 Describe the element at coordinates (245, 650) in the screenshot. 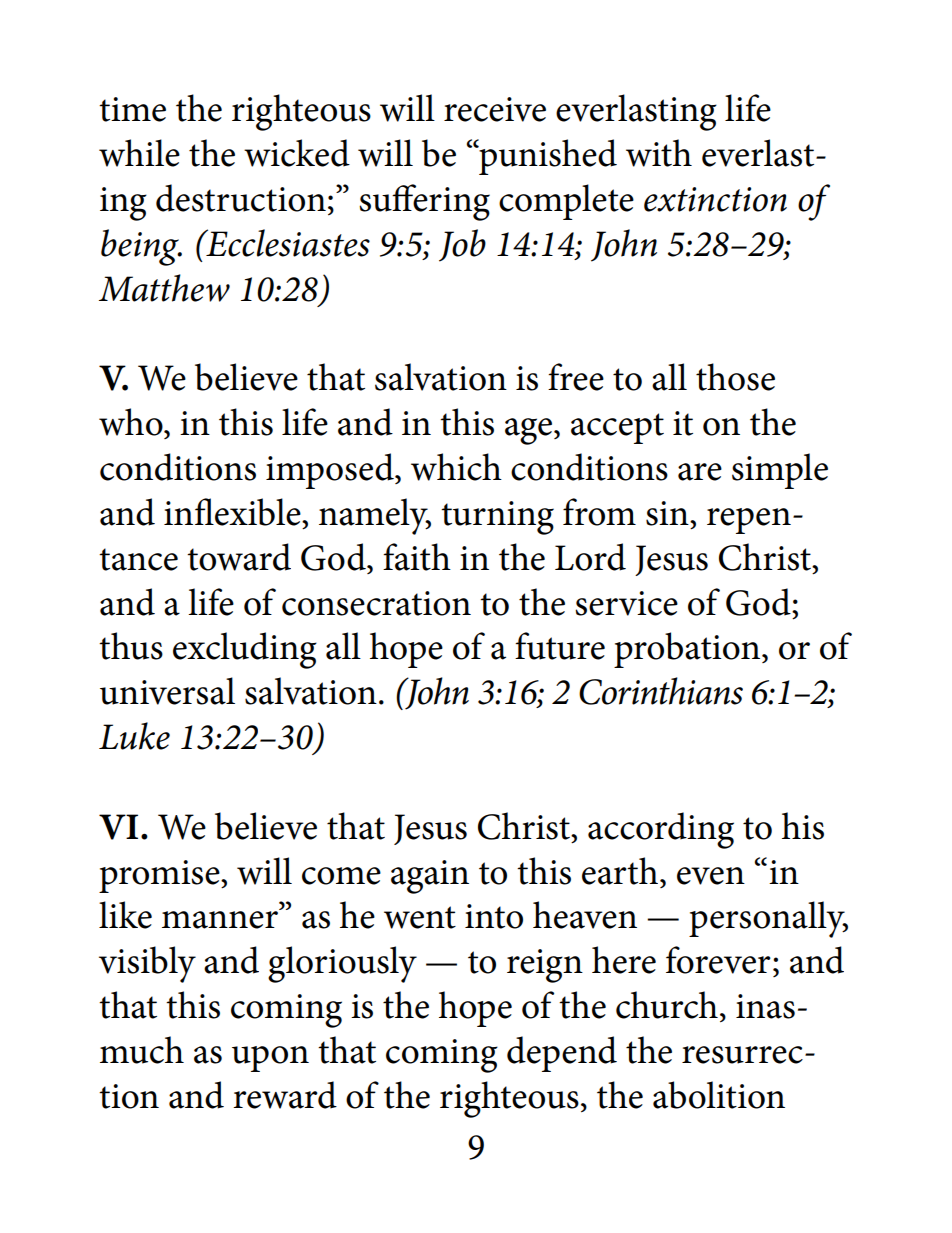

I see `excluding` at that location.
